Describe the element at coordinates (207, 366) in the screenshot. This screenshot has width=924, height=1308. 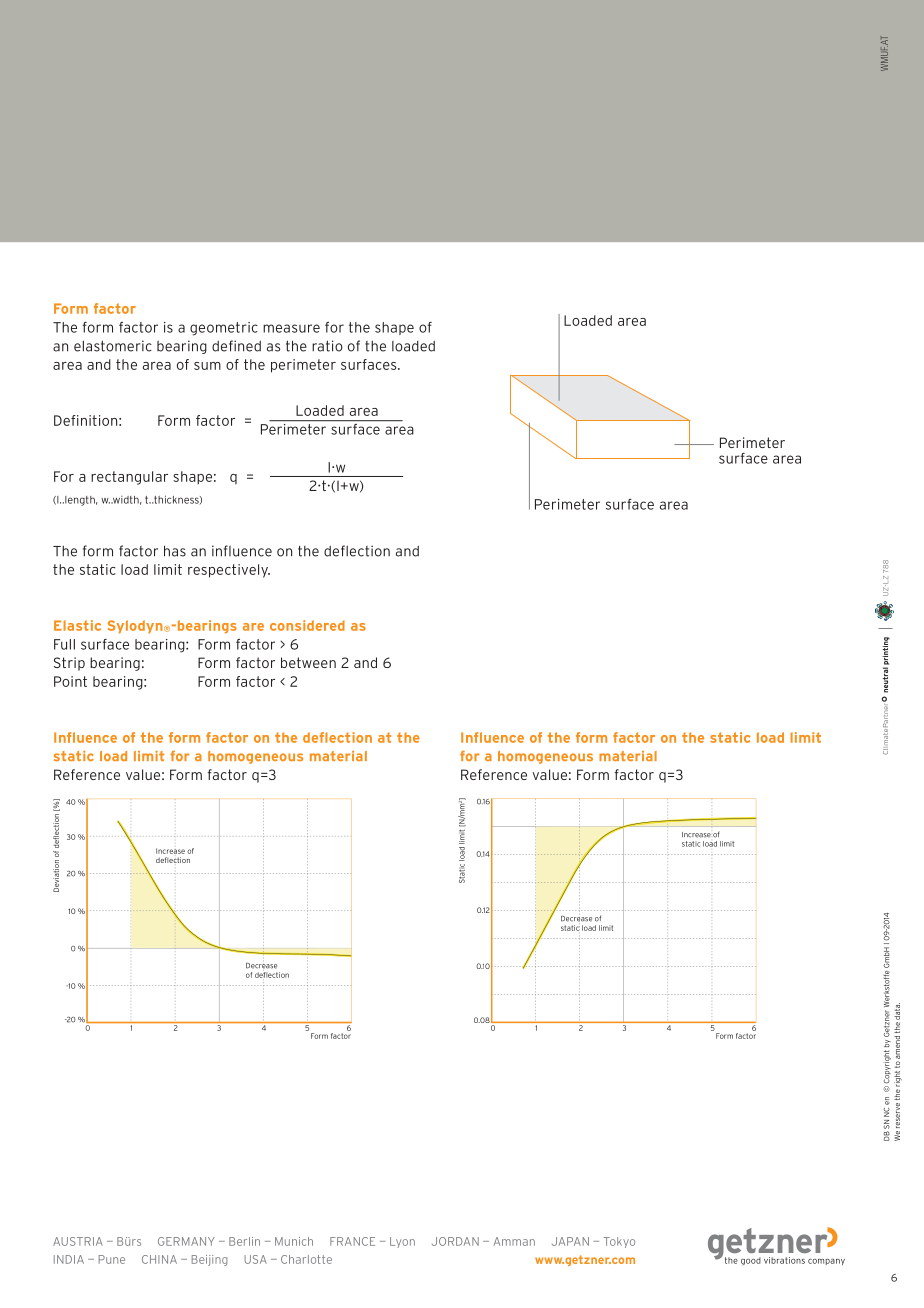
I see `sum` at that location.
